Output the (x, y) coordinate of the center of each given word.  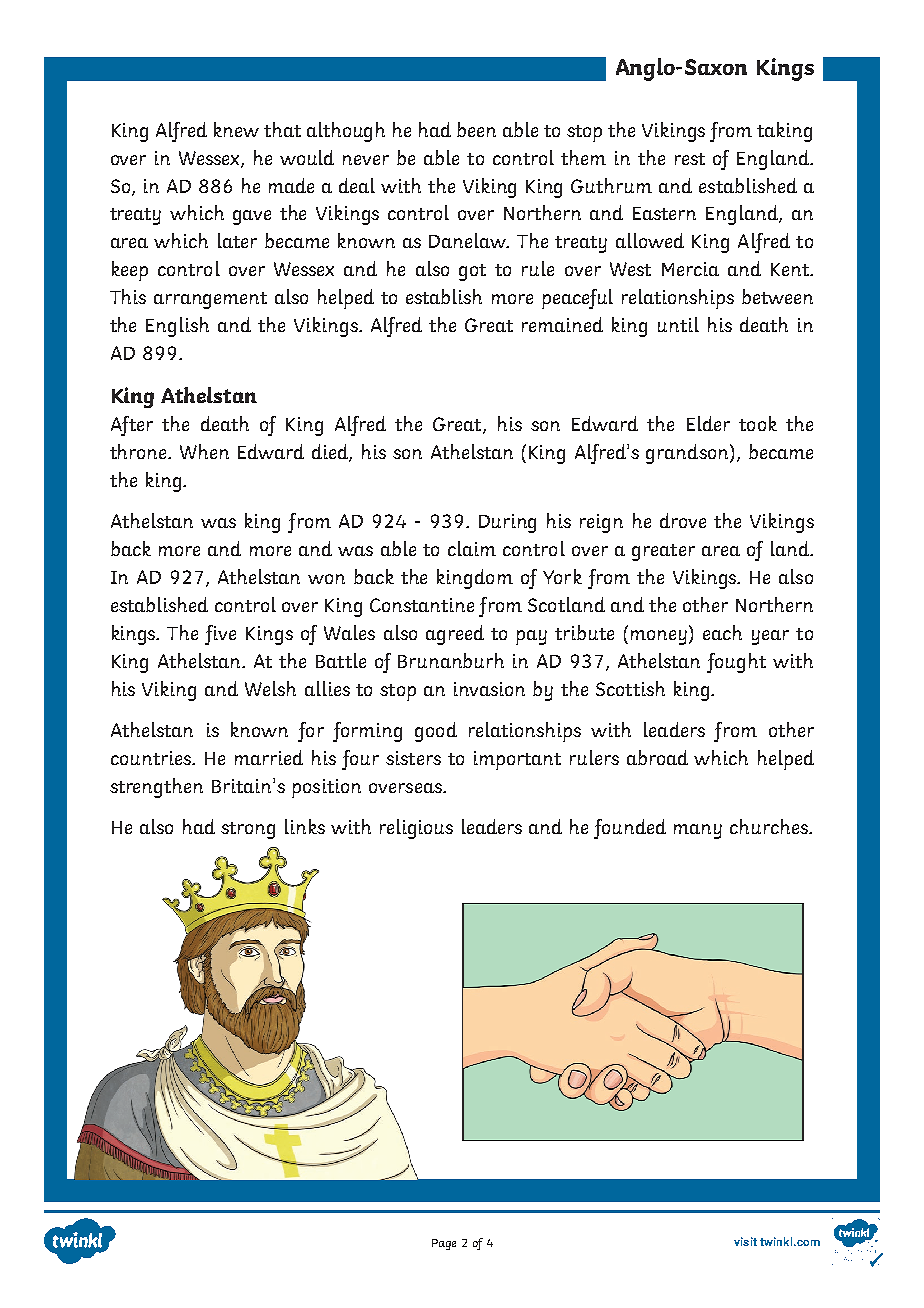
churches (770, 826)
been (476, 129)
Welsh (270, 688)
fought (736, 663)
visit (745, 1241)
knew (236, 129)
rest (690, 159)
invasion (489, 689)
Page (444, 1244)
